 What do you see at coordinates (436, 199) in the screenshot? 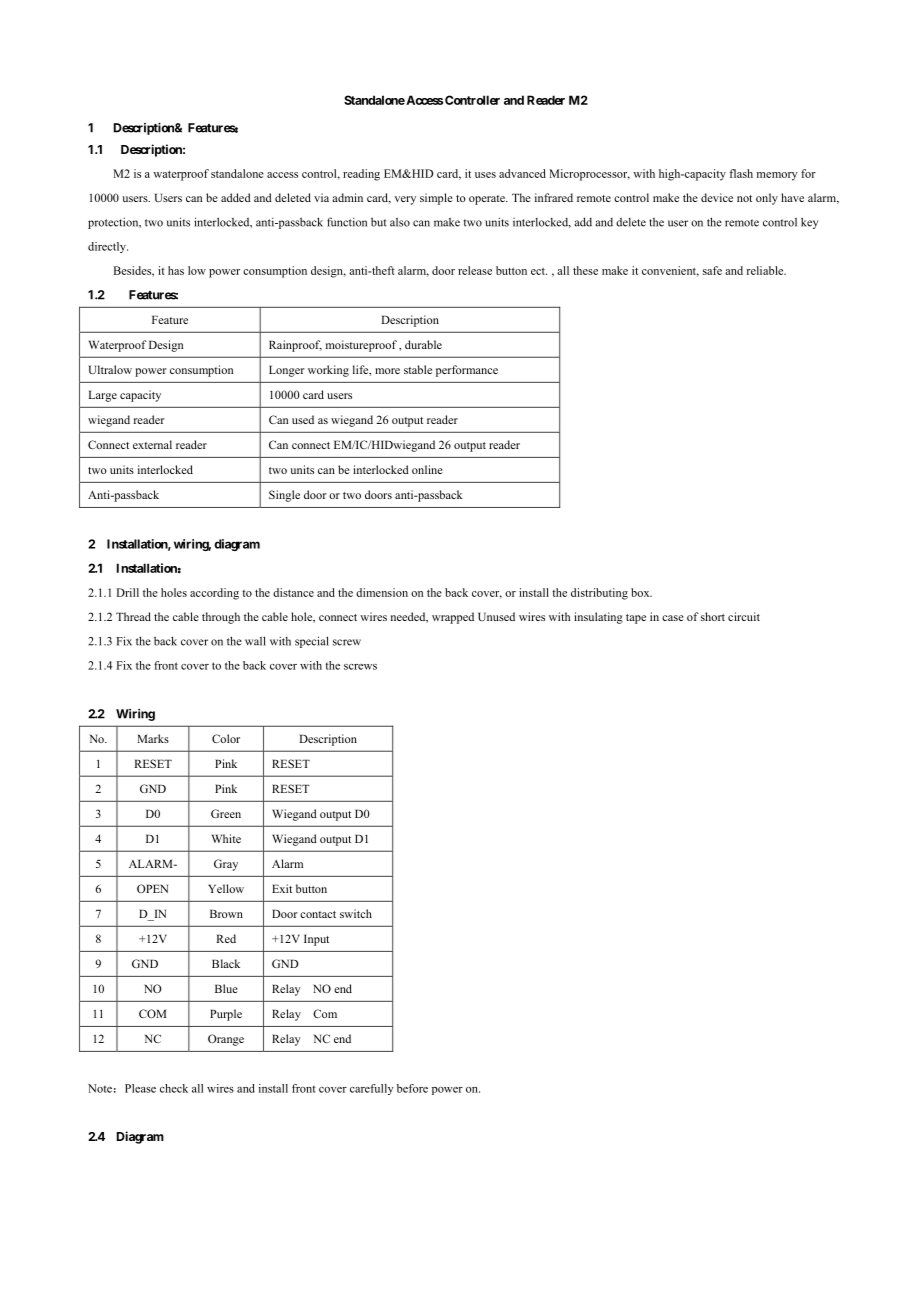
I see `simple` at bounding box center [436, 199].
